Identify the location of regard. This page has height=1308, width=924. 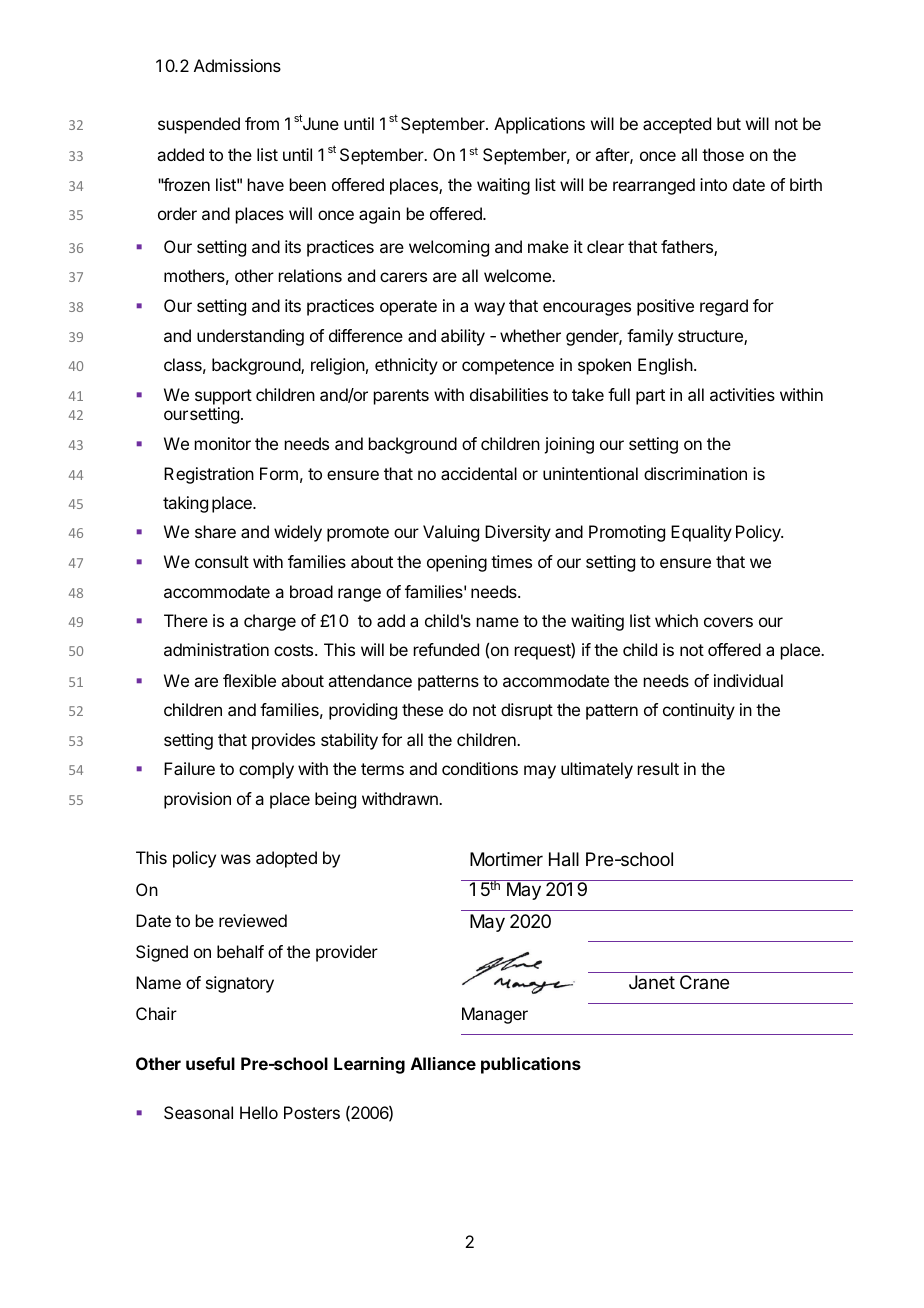
(724, 307).
